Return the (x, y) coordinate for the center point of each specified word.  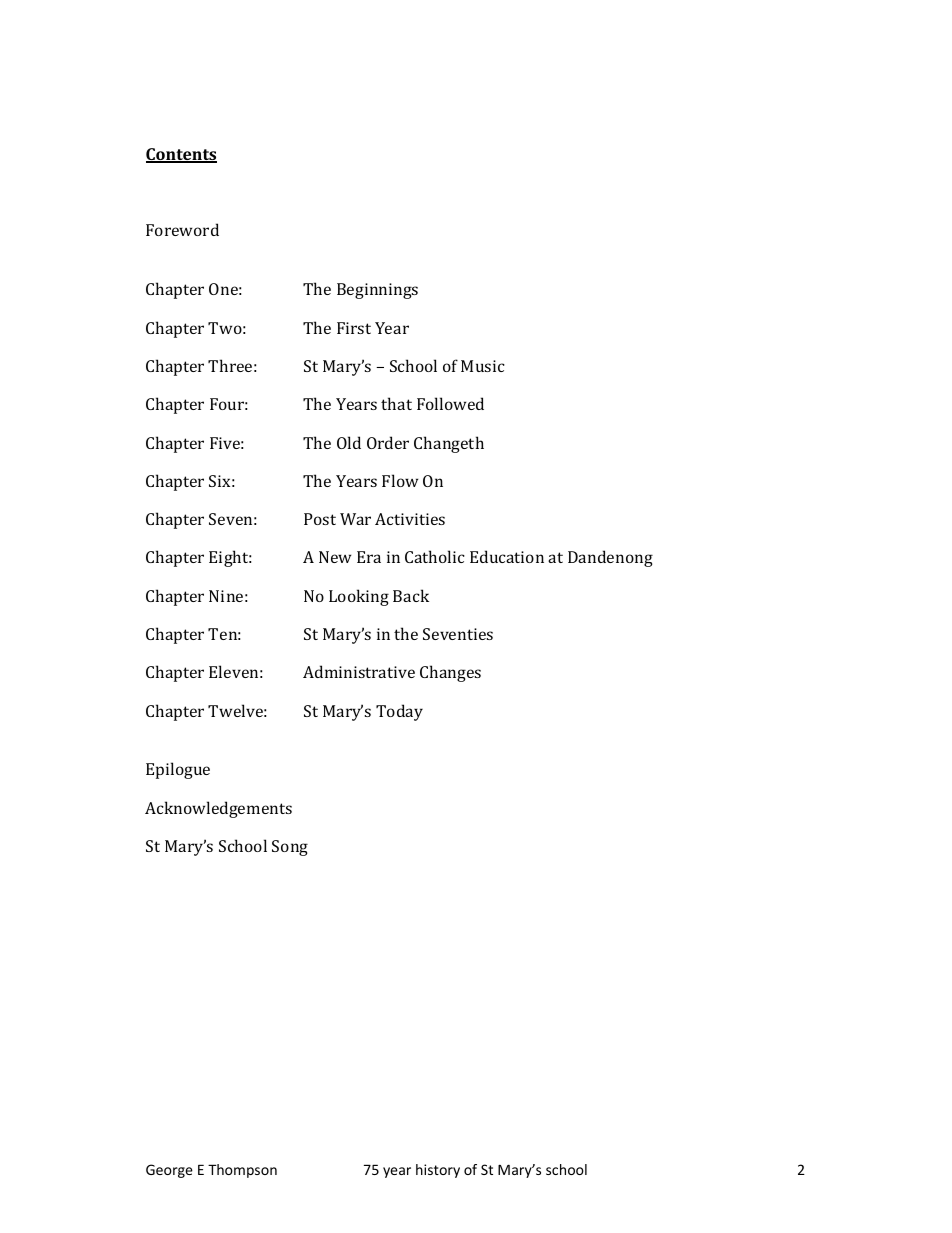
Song (290, 848)
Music (483, 366)
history (438, 1171)
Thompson (242, 1171)
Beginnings (377, 291)
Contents (181, 155)
